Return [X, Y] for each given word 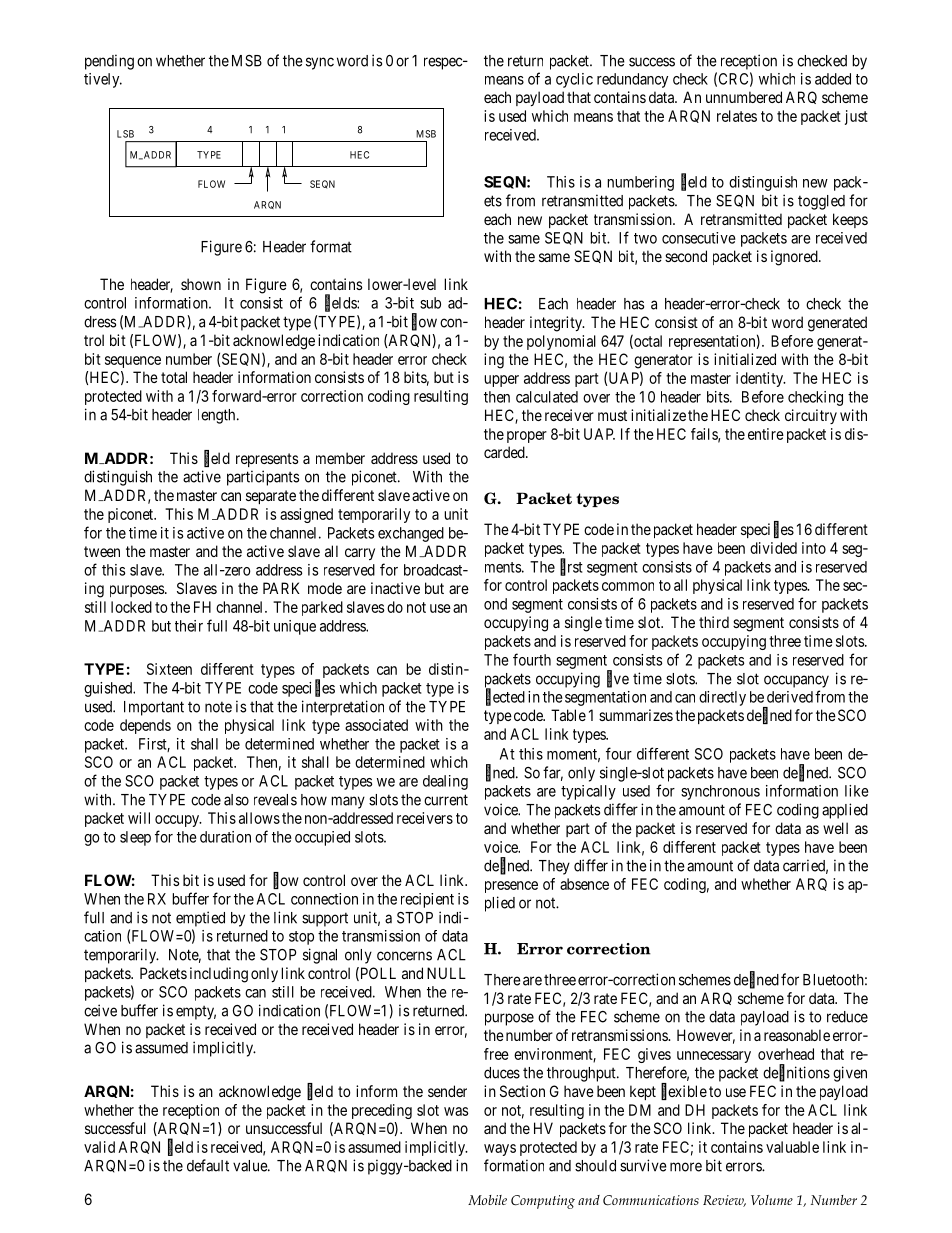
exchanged [411, 534]
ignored [795, 258]
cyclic [574, 80]
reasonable [797, 1035]
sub [430, 303]
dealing [445, 782]
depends [145, 726]
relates [737, 116]
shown [201, 284]
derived [790, 697]
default [208, 1165]
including [219, 975]
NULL [446, 973]
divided [773, 548]
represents [267, 460]
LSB [125, 134]
